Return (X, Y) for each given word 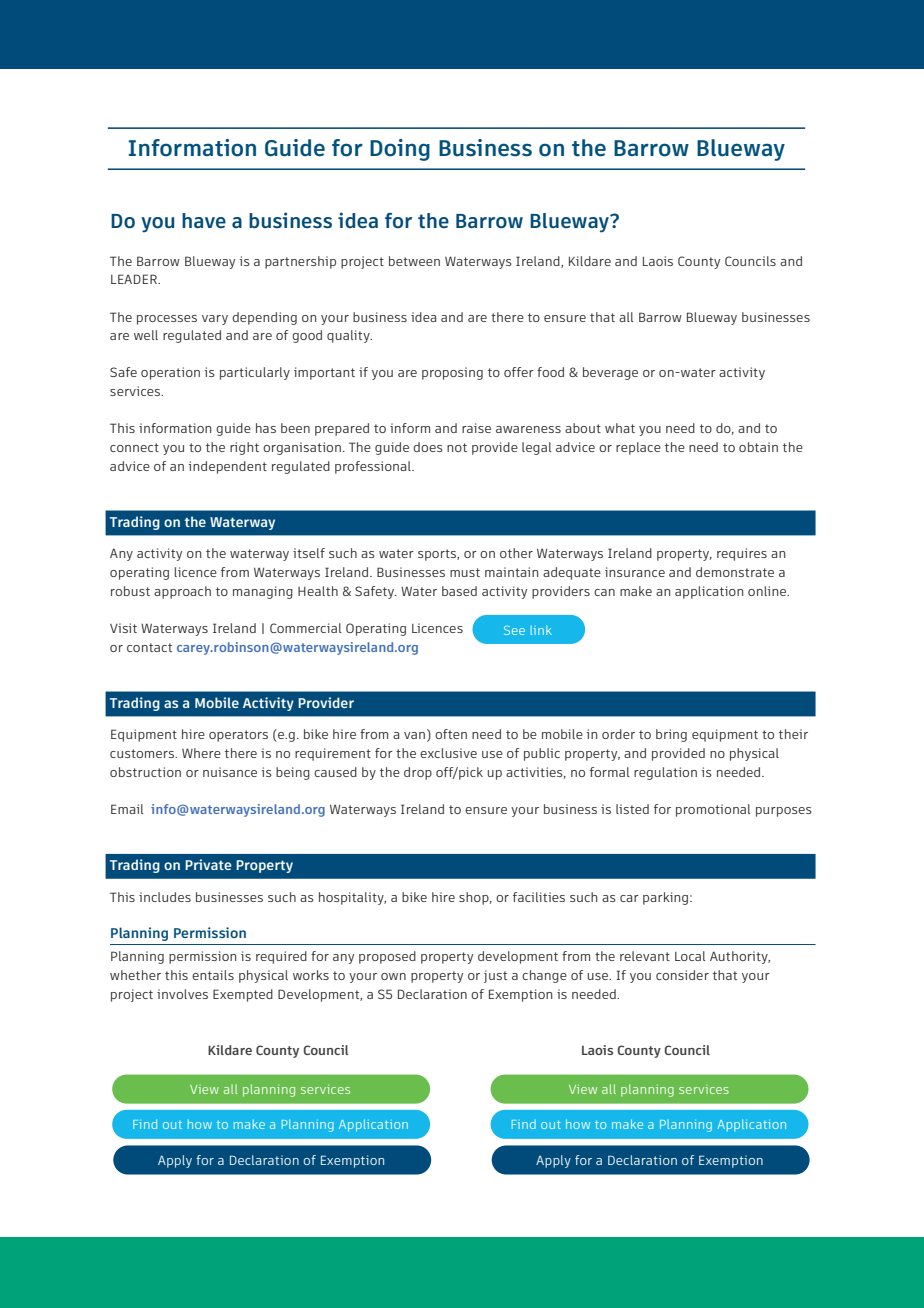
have (204, 220)
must (465, 572)
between (414, 261)
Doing (400, 150)
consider (682, 975)
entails (213, 975)
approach (182, 592)
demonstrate (735, 572)
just (495, 976)
